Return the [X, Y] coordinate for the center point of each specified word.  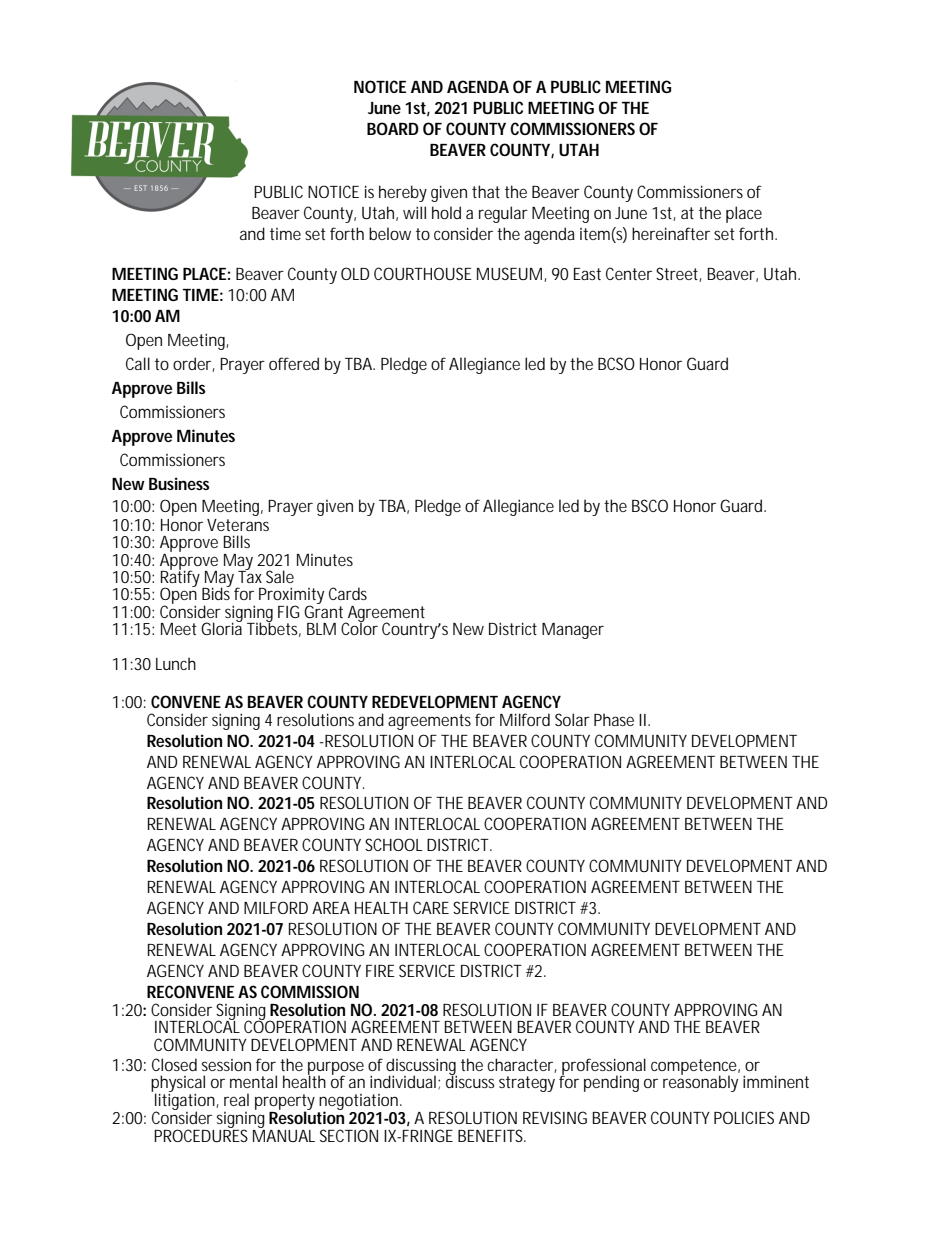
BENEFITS [491, 1135]
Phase [614, 719]
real [236, 1099]
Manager [573, 631]
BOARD [393, 128]
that [486, 191]
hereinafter [671, 233]
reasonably [700, 1083]
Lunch [176, 663]
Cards [348, 593]
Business [179, 483]
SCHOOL [394, 844]
